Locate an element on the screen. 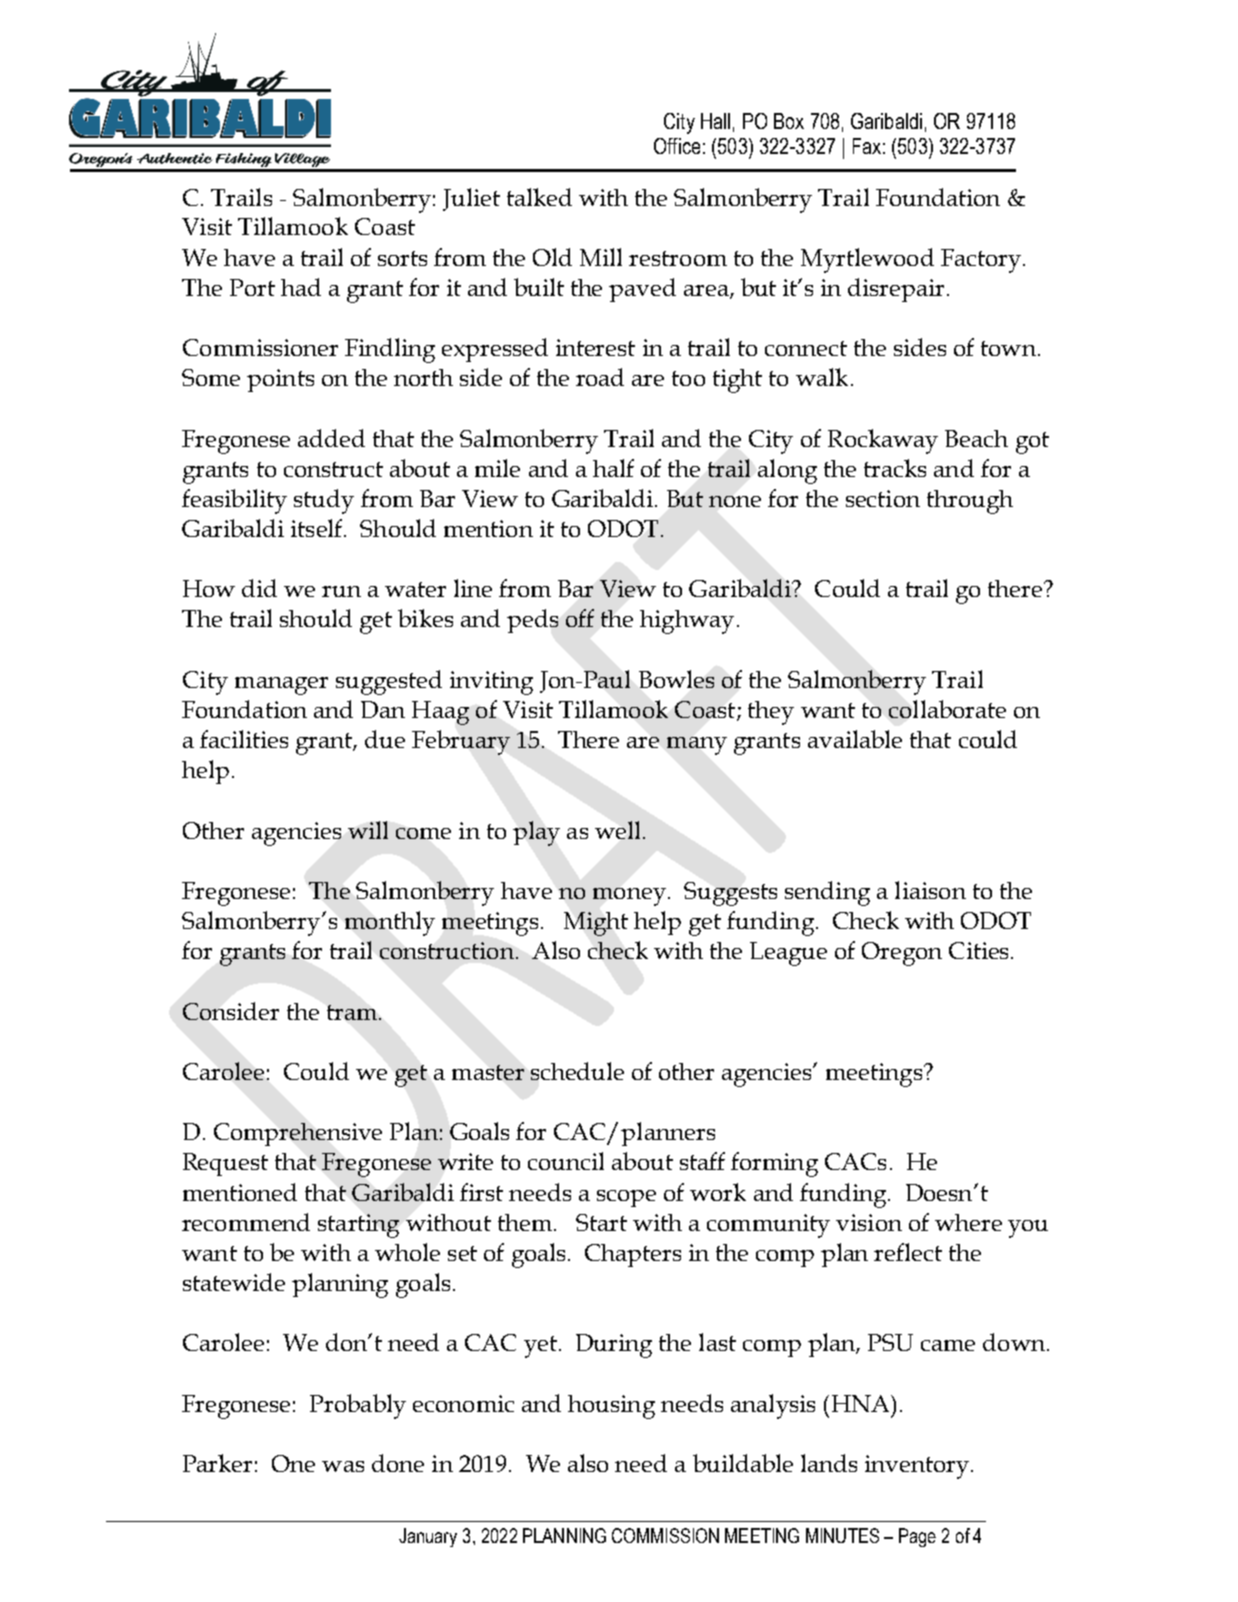 This screenshot has height=1602, width=1238. well is located at coordinates (617, 830).
